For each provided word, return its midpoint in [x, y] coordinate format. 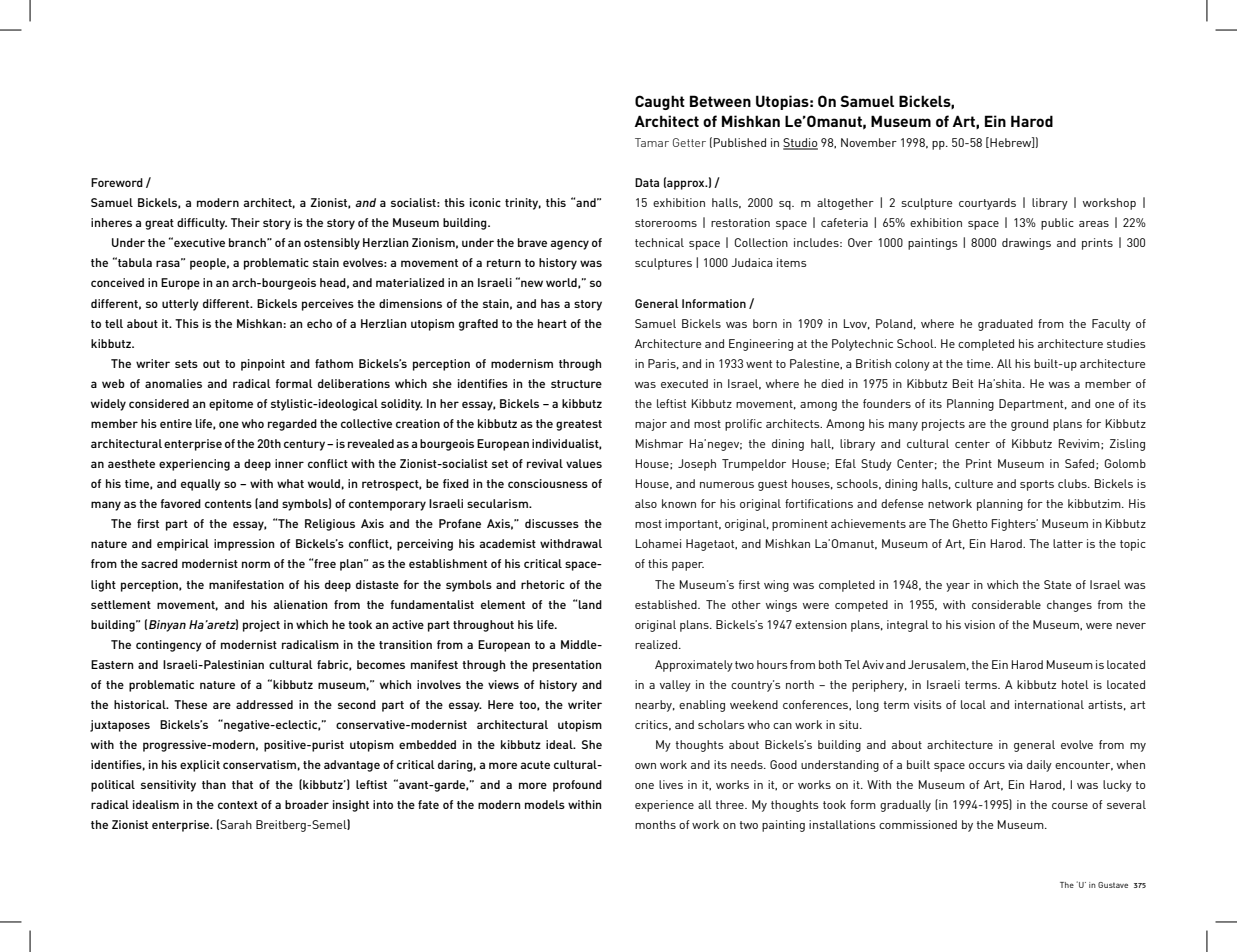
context [238, 805]
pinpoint [263, 365]
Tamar [652, 142]
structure [576, 384]
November [869, 142]
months [655, 824]
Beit [963, 383]
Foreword [117, 182]
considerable [1006, 604]
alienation [300, 604]
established [667, 604]
